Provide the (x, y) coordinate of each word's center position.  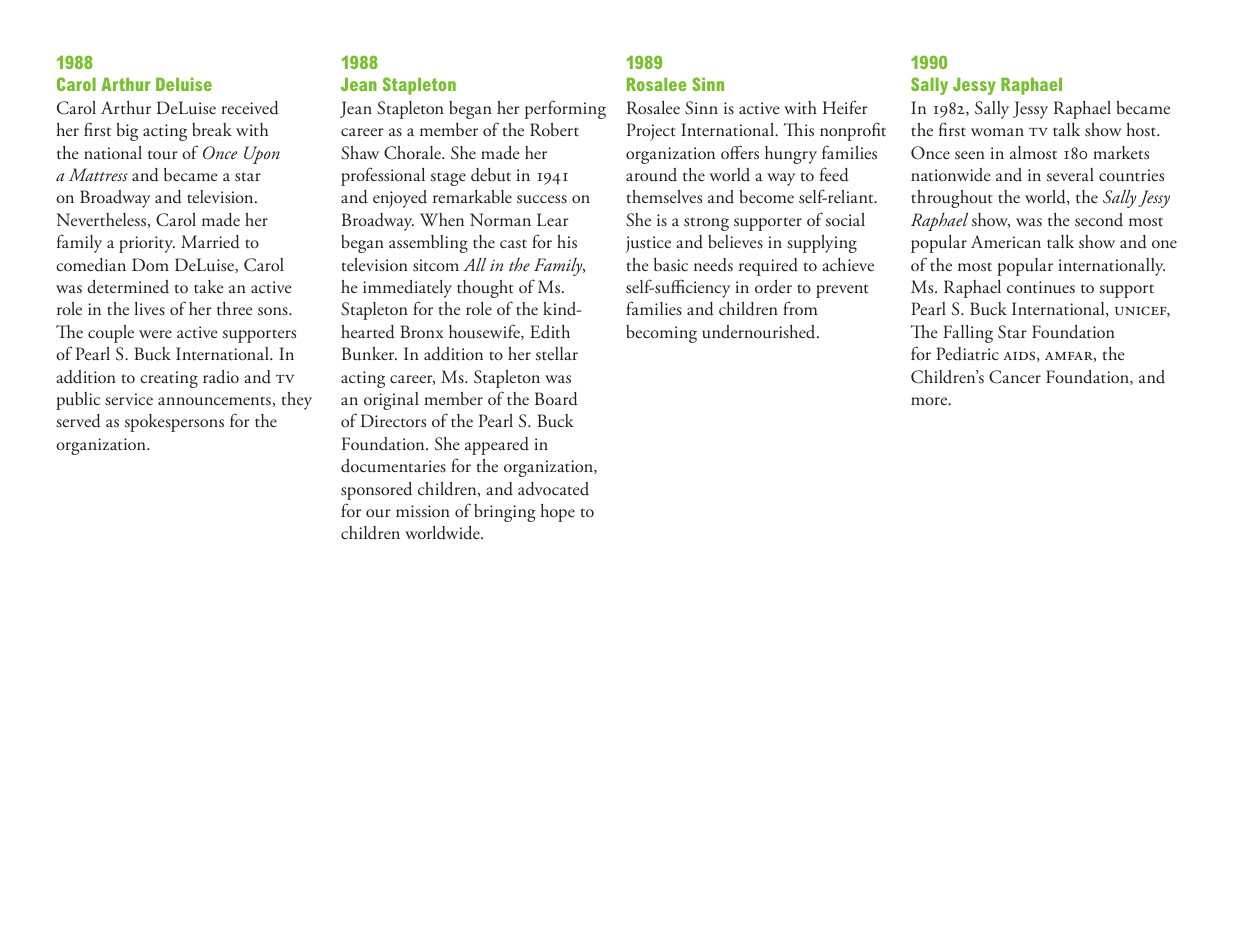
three (235, 309)
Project (651, 132)
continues (1041, 287)
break (212, 129)
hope (557, 513)
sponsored (376, 491)
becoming (661, 334)
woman (997, 132)
